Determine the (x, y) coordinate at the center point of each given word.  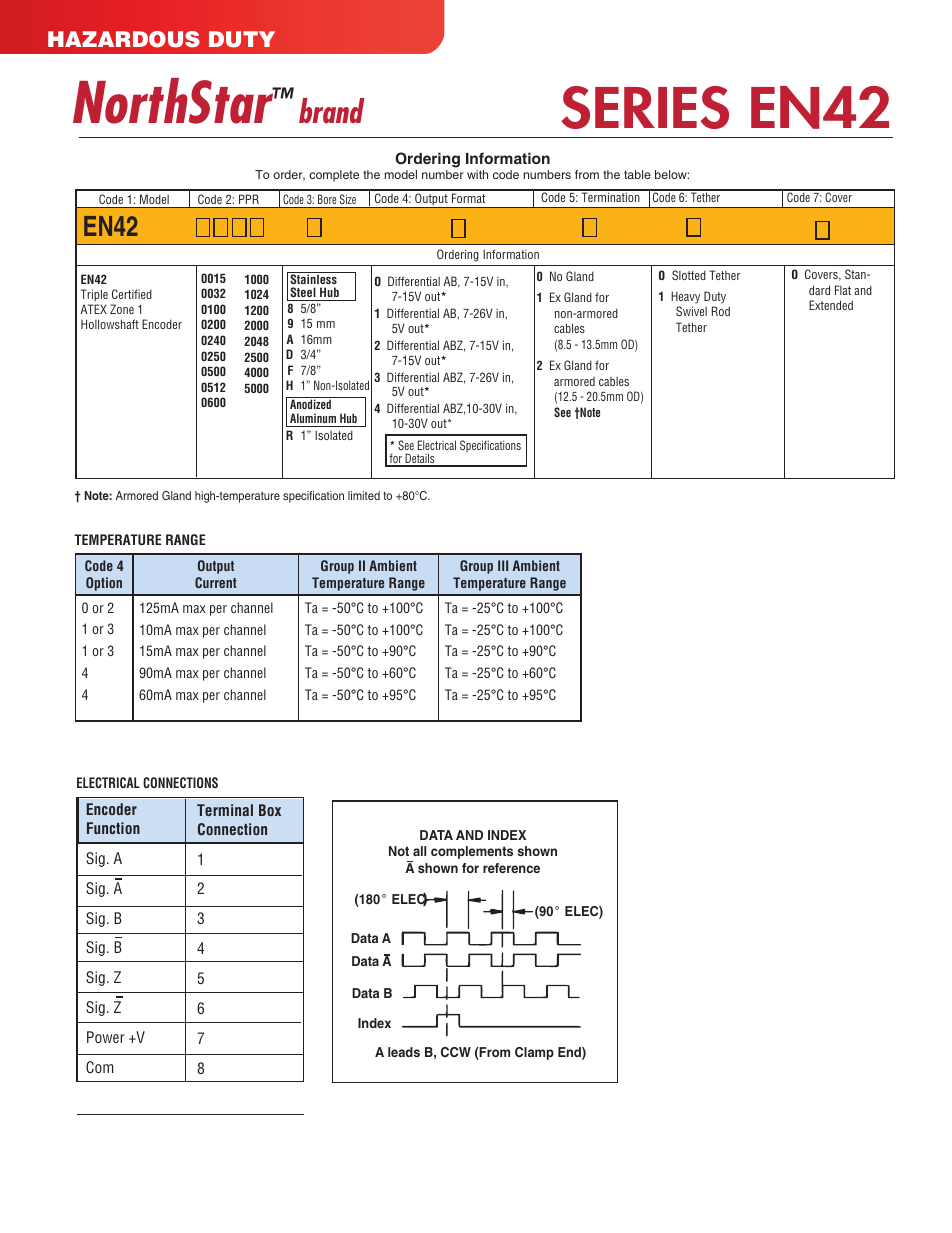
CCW (456, 1052)
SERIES (645, 107)
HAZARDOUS (124, 39)
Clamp (534, 1053)
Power (106, 1037)
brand (332, 110)
